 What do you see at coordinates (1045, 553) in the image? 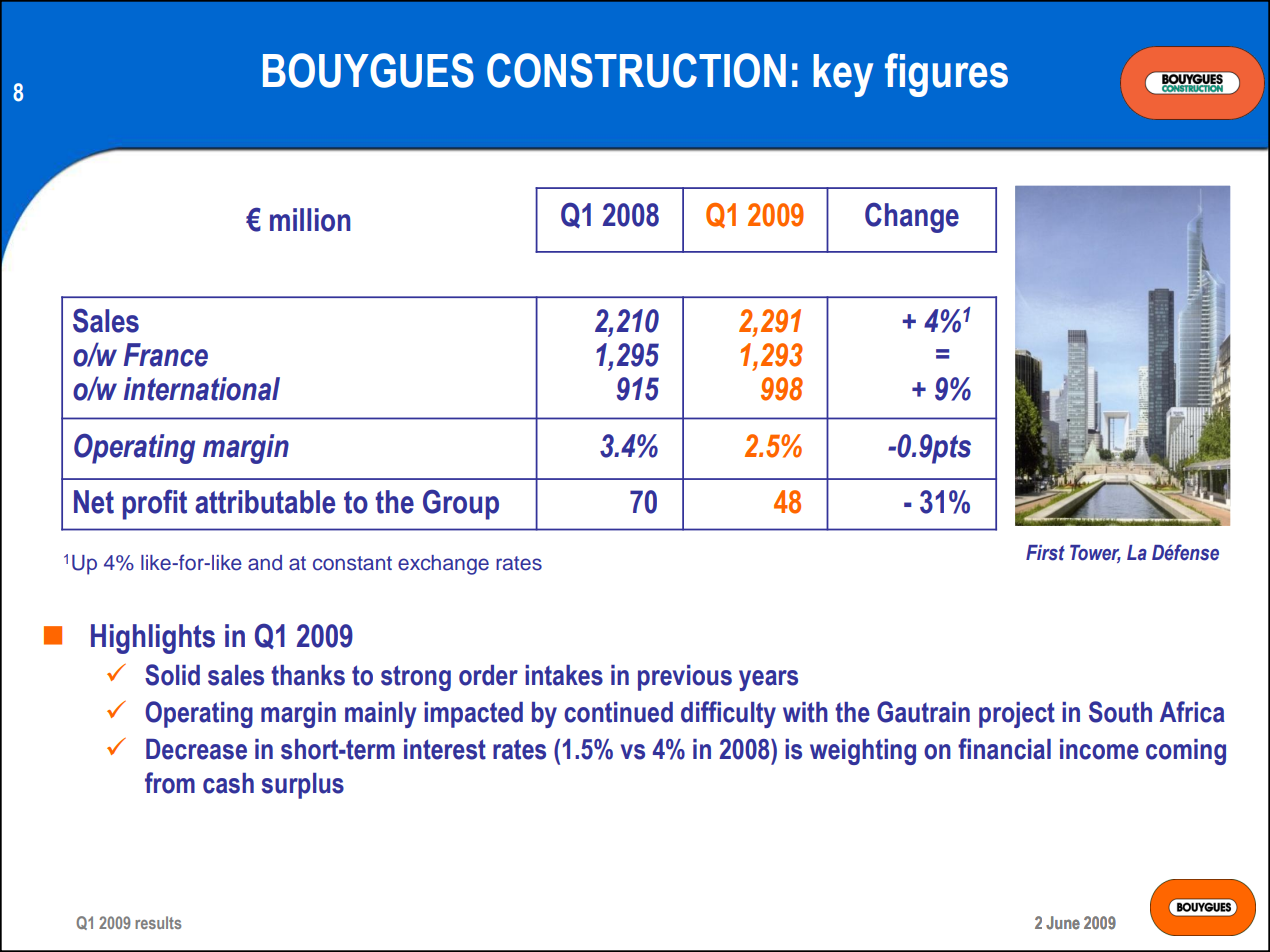
I see `First` at bounding box center [1045, 553].
